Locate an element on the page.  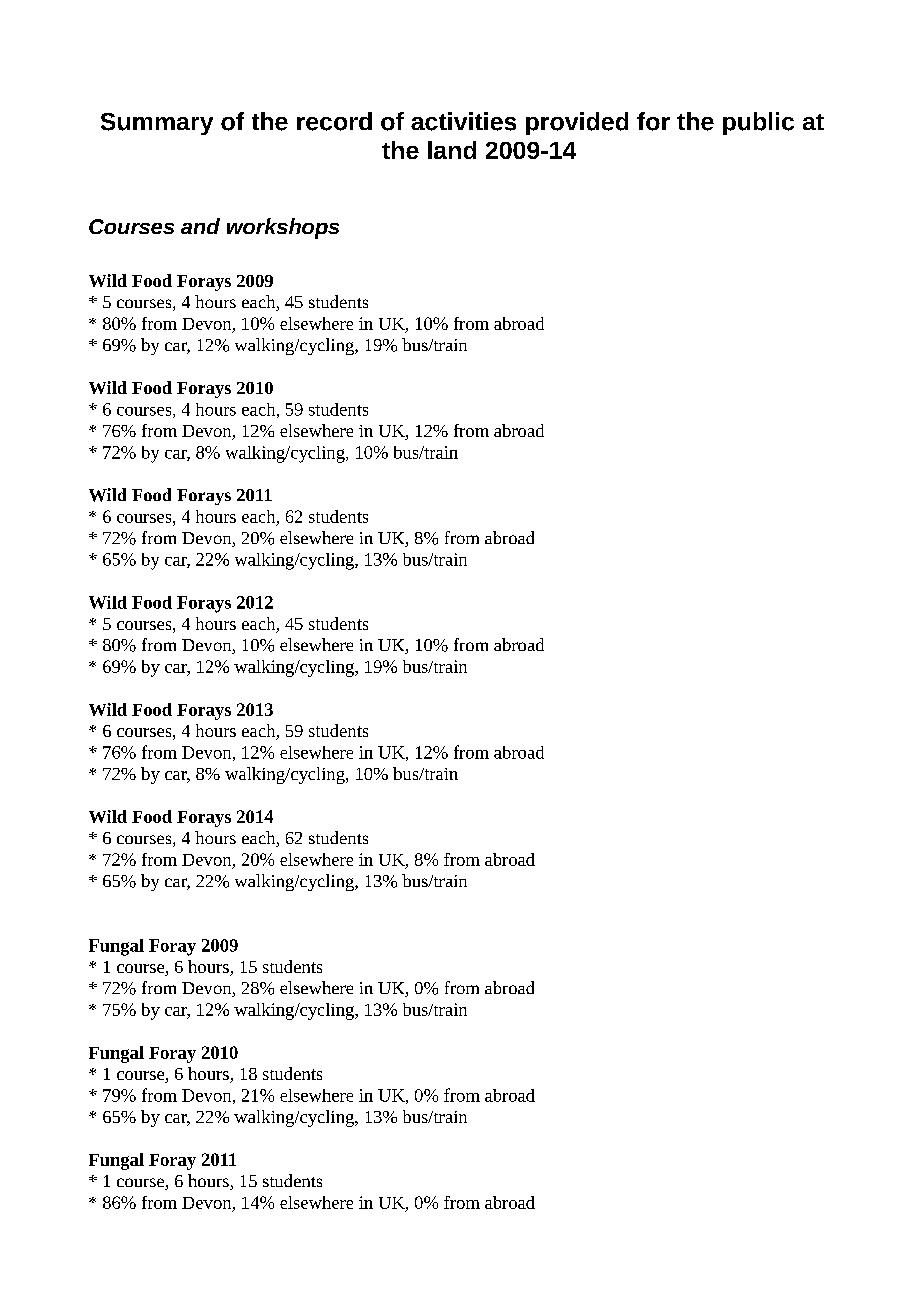
workshops is located at coordinates (283, 228).
